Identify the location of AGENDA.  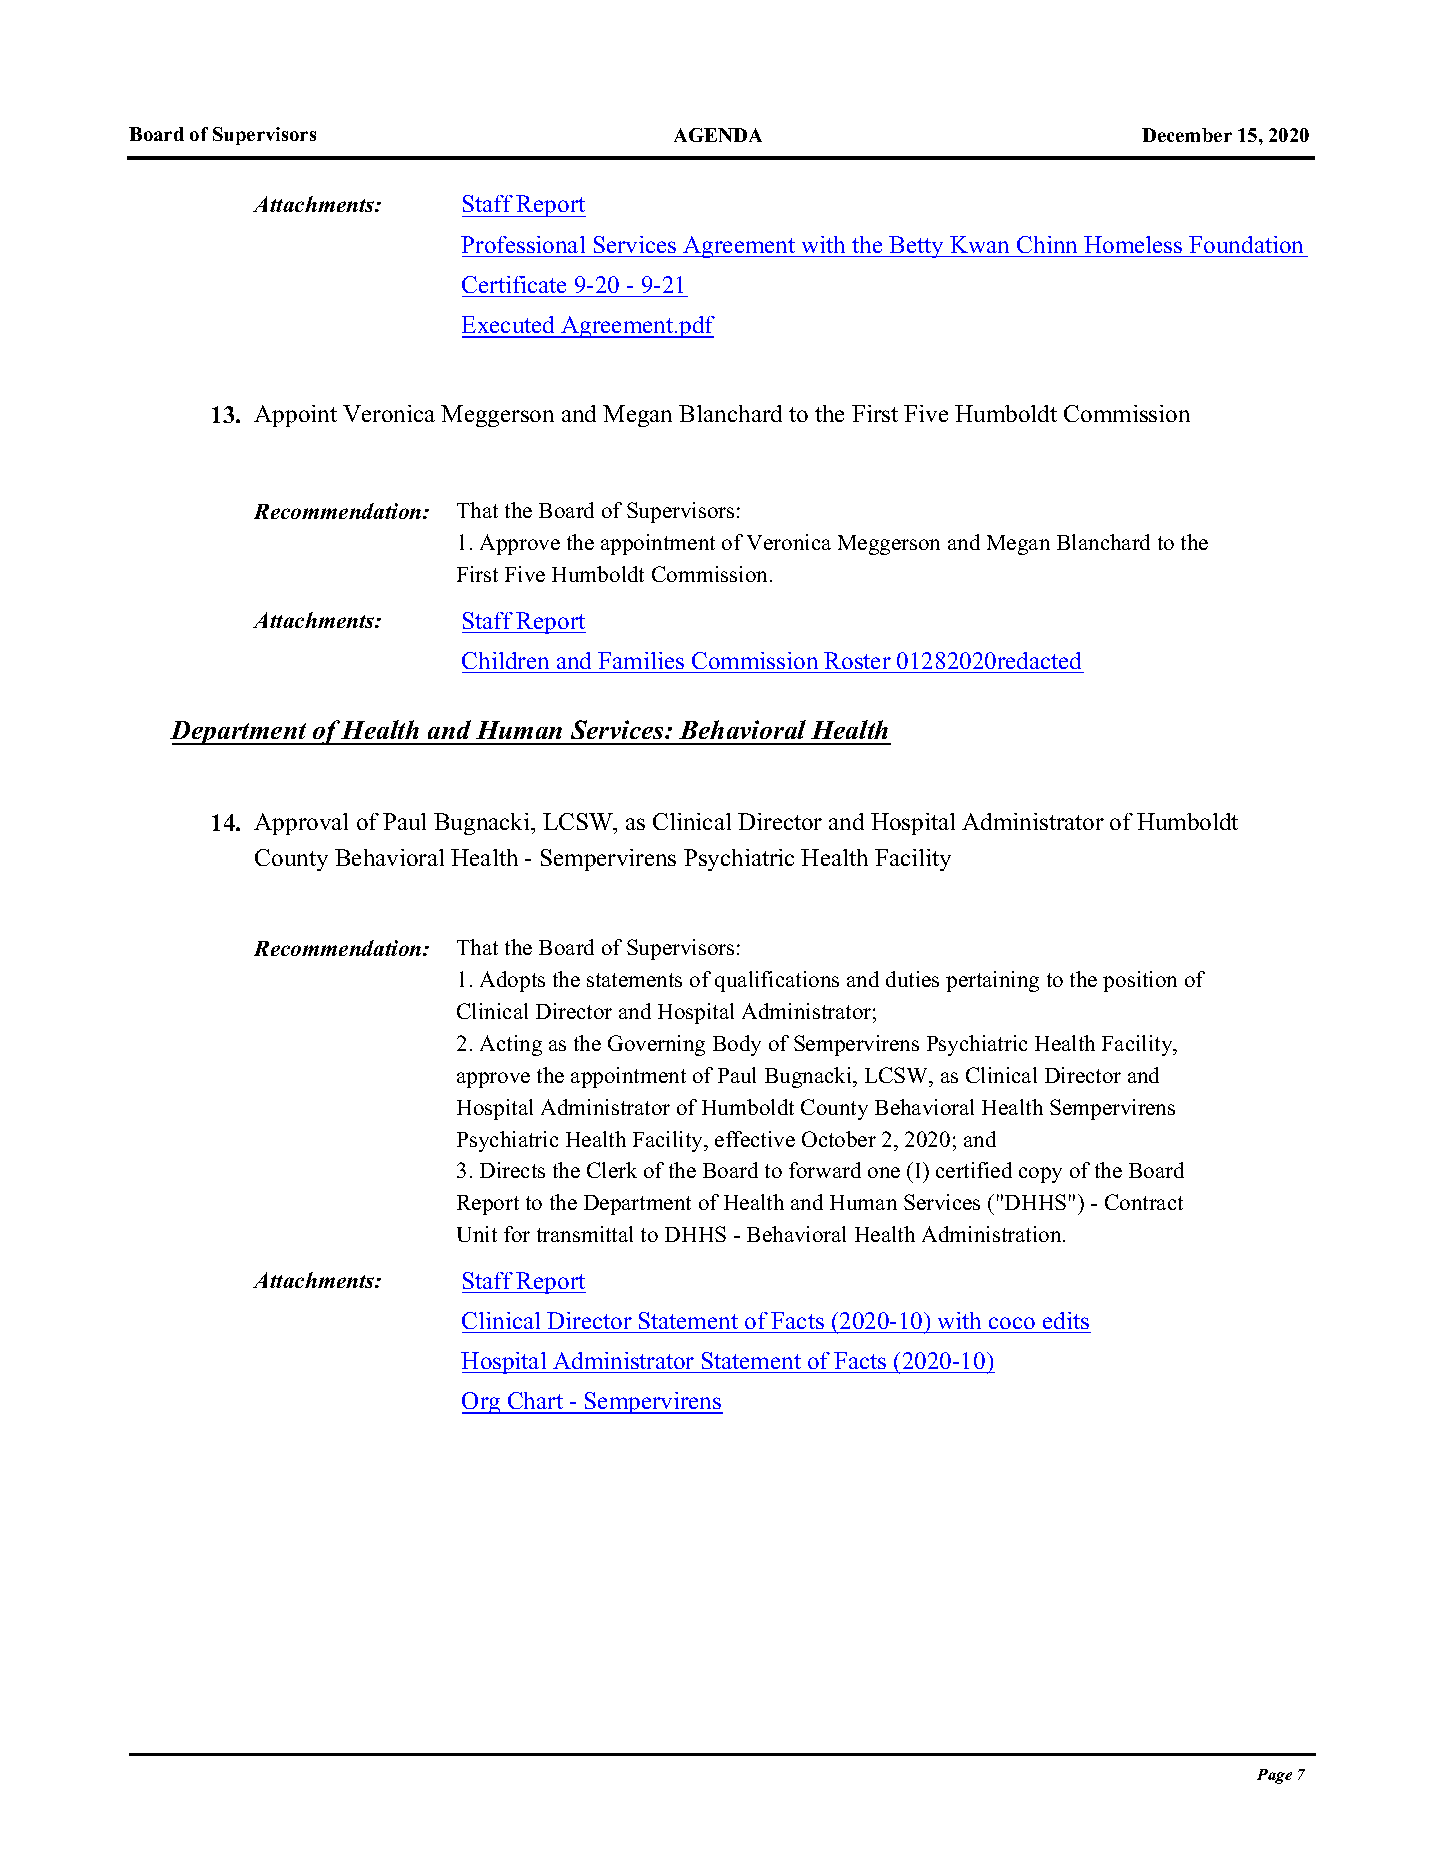
(718, 135).
